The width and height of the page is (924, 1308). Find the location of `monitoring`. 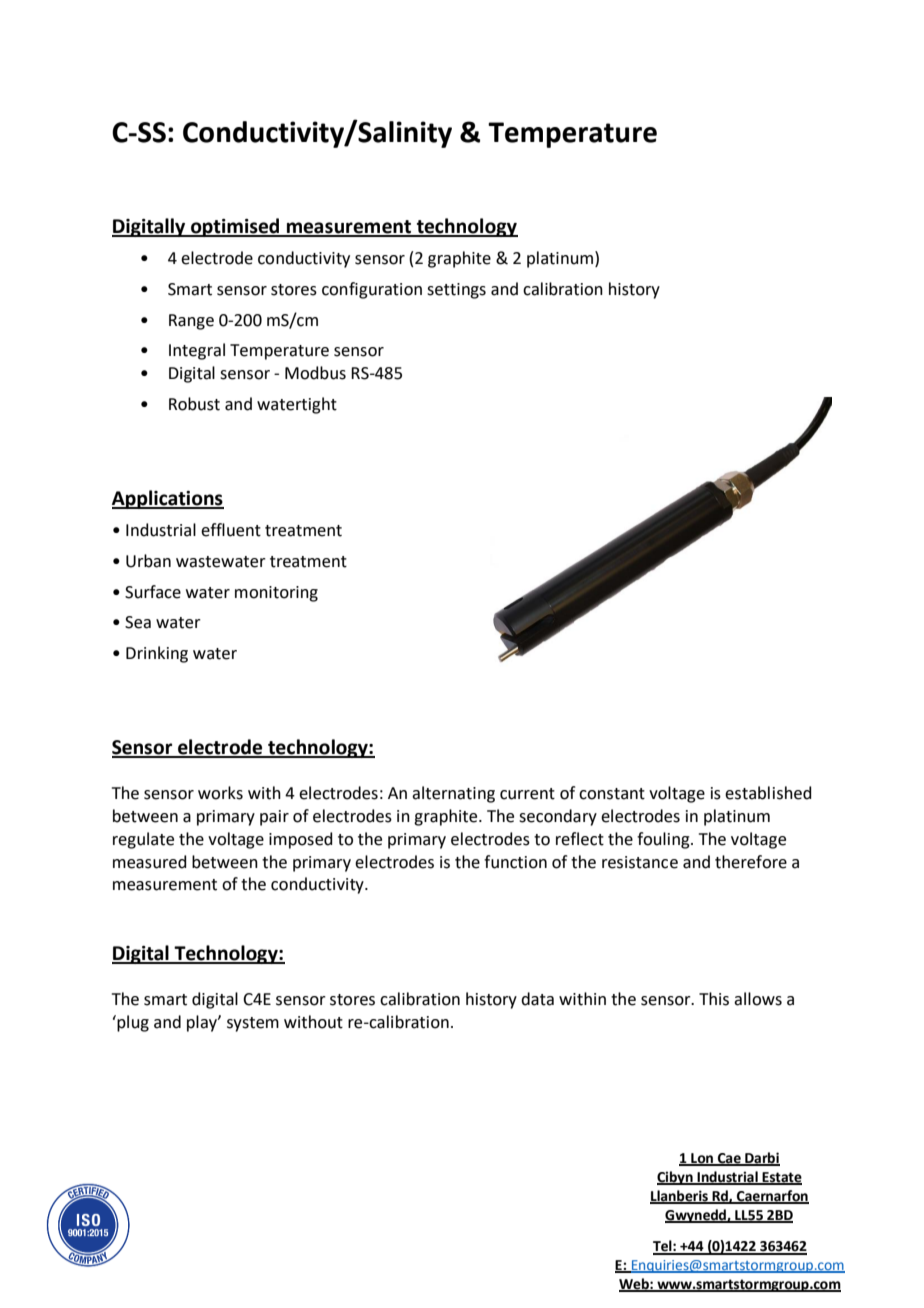

monitoring is located at coordinates (276, 594).
